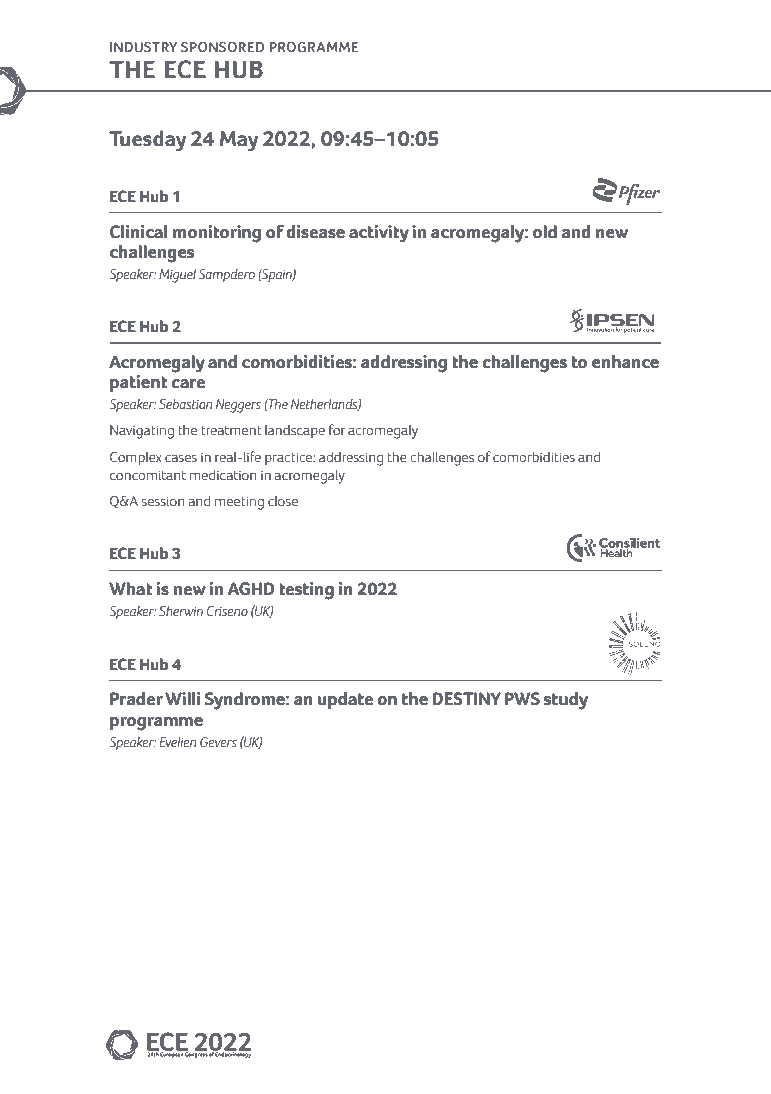  What do you see at coordinates (545, 232) in the image?
I see `old` at bounding box center [545, 232].
